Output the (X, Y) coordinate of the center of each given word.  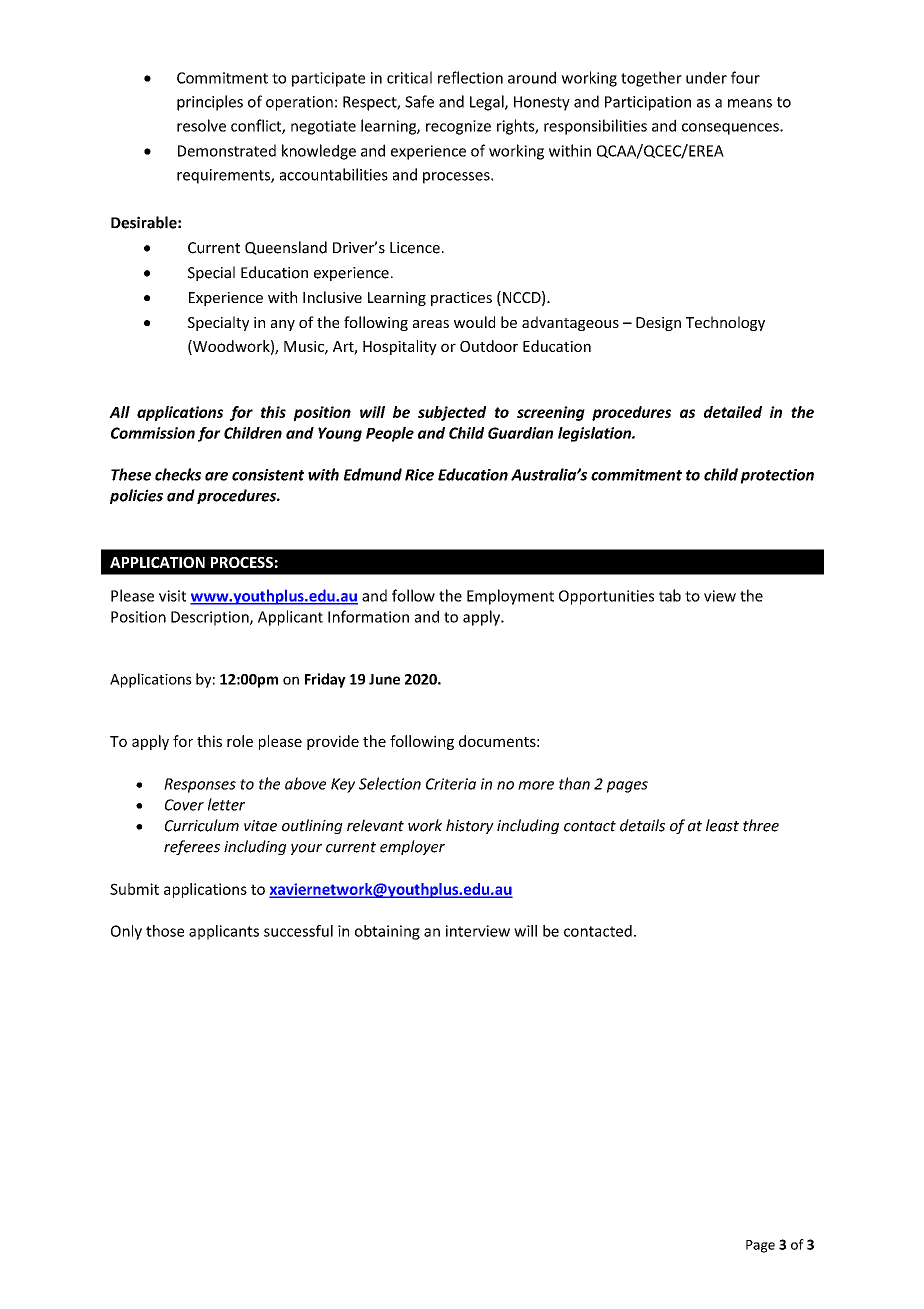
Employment (510, 597)
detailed (733, 412)
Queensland (286, 248)
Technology (725, 323)
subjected (452, 413)
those (165, 931)
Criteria (451, 784)
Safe (419, 101)
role (240, 741)
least (722, 825)
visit (172, 596)
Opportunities (606, 597)
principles (210, 103)
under (706, 77)
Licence (415, 248)
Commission (153, 433)
